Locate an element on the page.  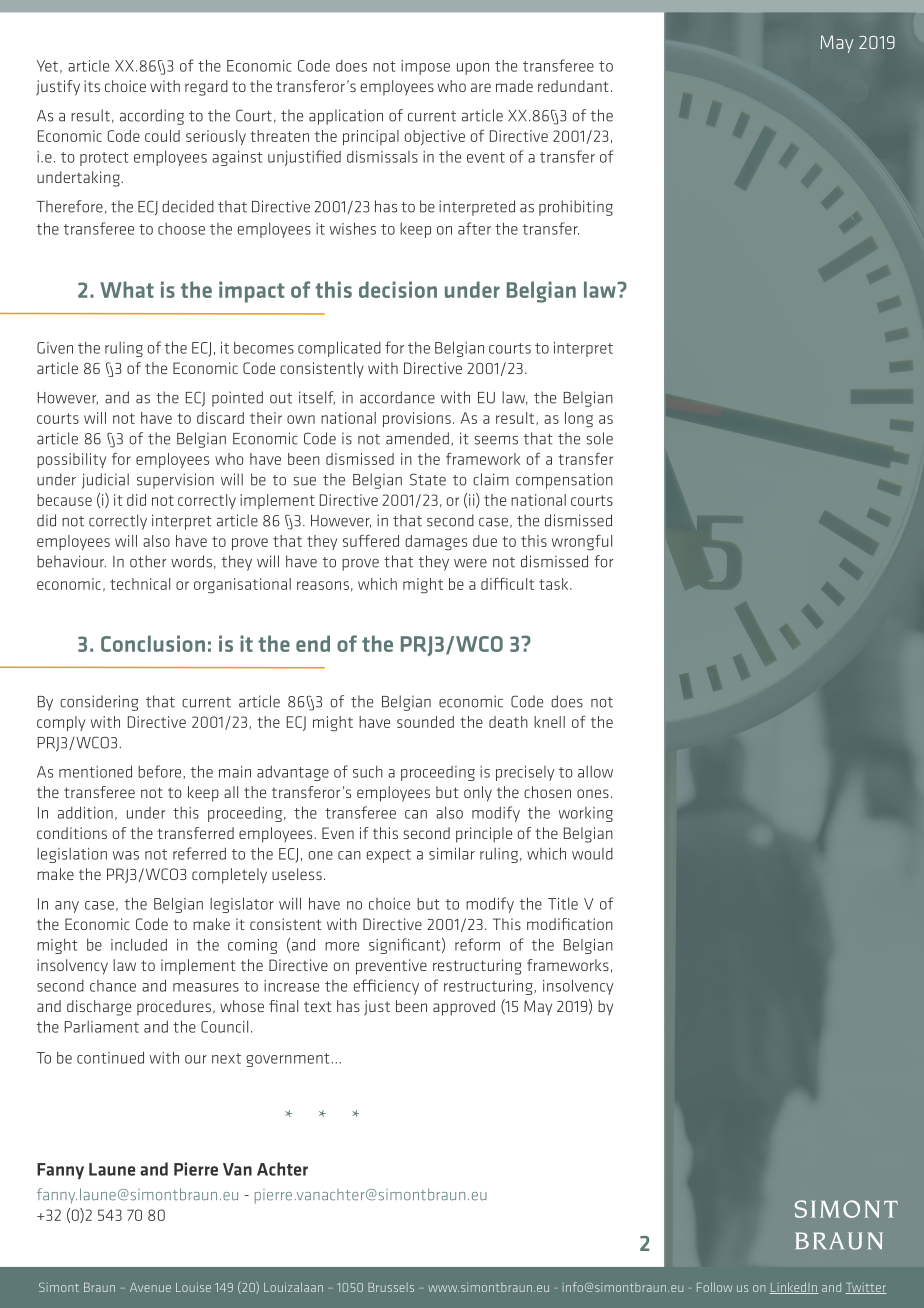
redundant is located at coordinates (573, 86).
